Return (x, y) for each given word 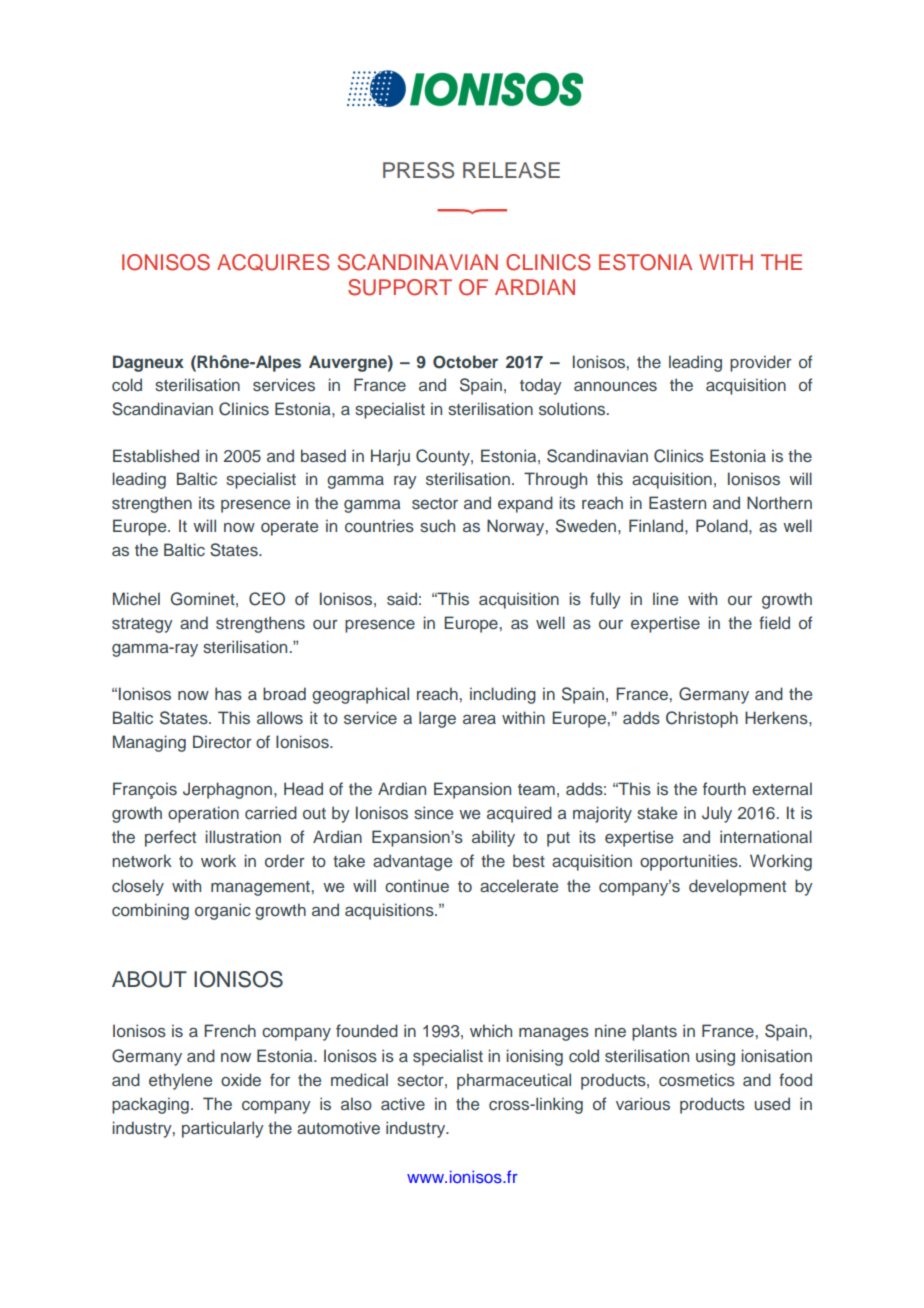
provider (761, 363)
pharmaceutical (514, 1081)
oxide (241, 1079)
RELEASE (511, 170)
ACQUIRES (273, 262)
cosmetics (697, 1080)
